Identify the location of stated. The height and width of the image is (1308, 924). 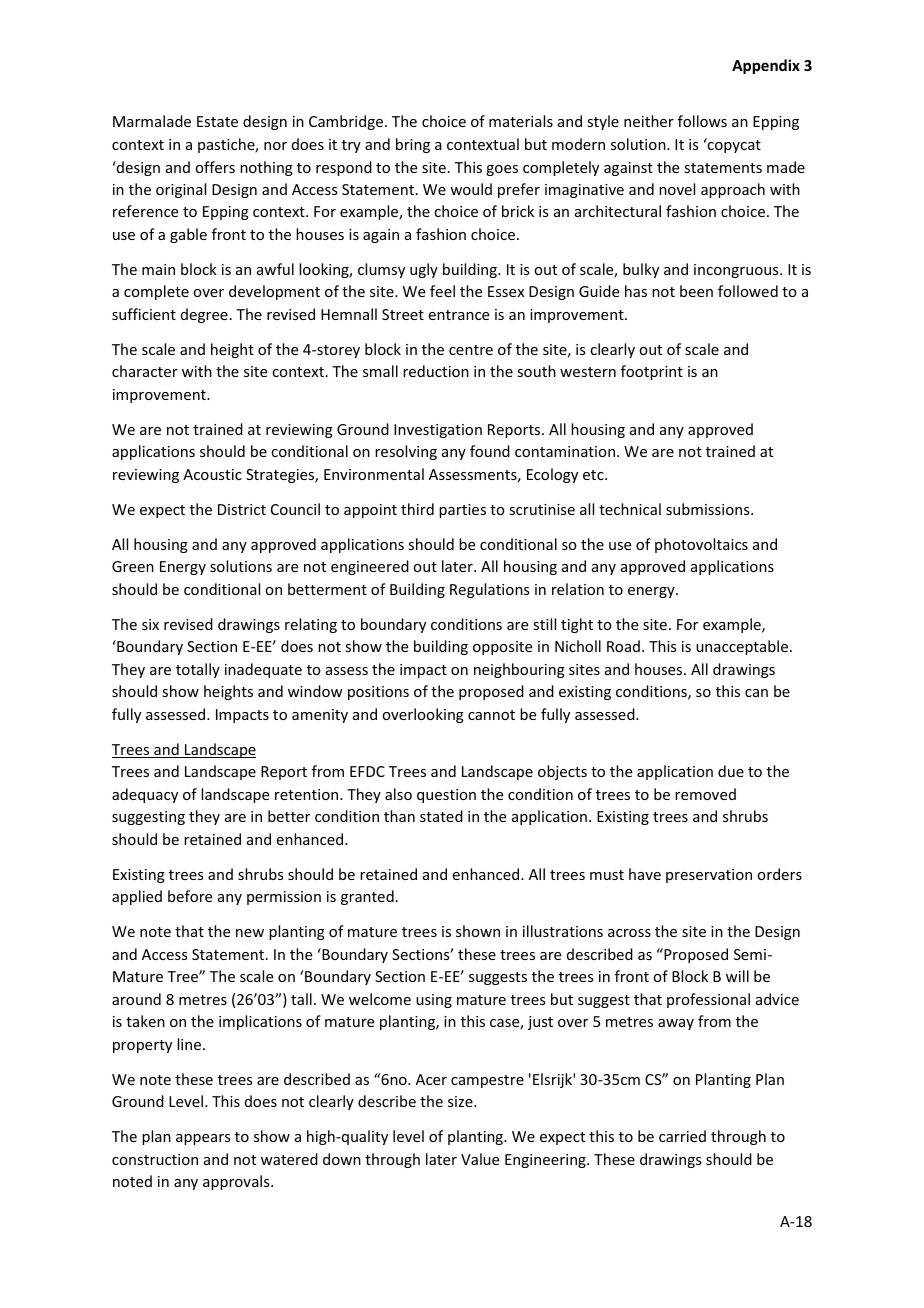
(441, 816).
